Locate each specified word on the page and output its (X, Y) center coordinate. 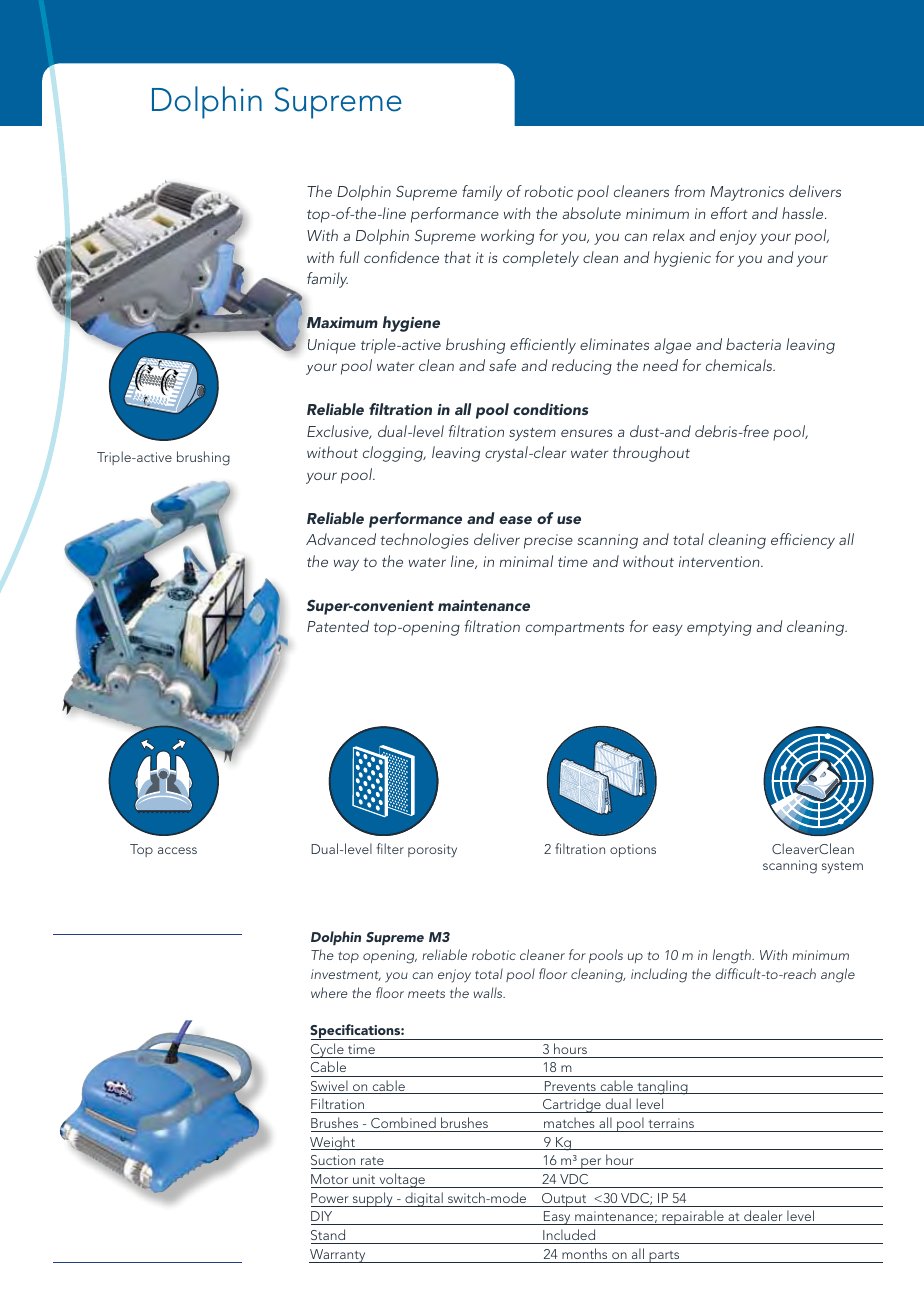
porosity (432, 851)
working (507, 237)
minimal (526, 561)
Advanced (341, 539)
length (733, 956)
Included (569, 1234)
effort (729, 213)
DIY (321, 1216)
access (177, 850)
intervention (720, 561)
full (349, 257)
